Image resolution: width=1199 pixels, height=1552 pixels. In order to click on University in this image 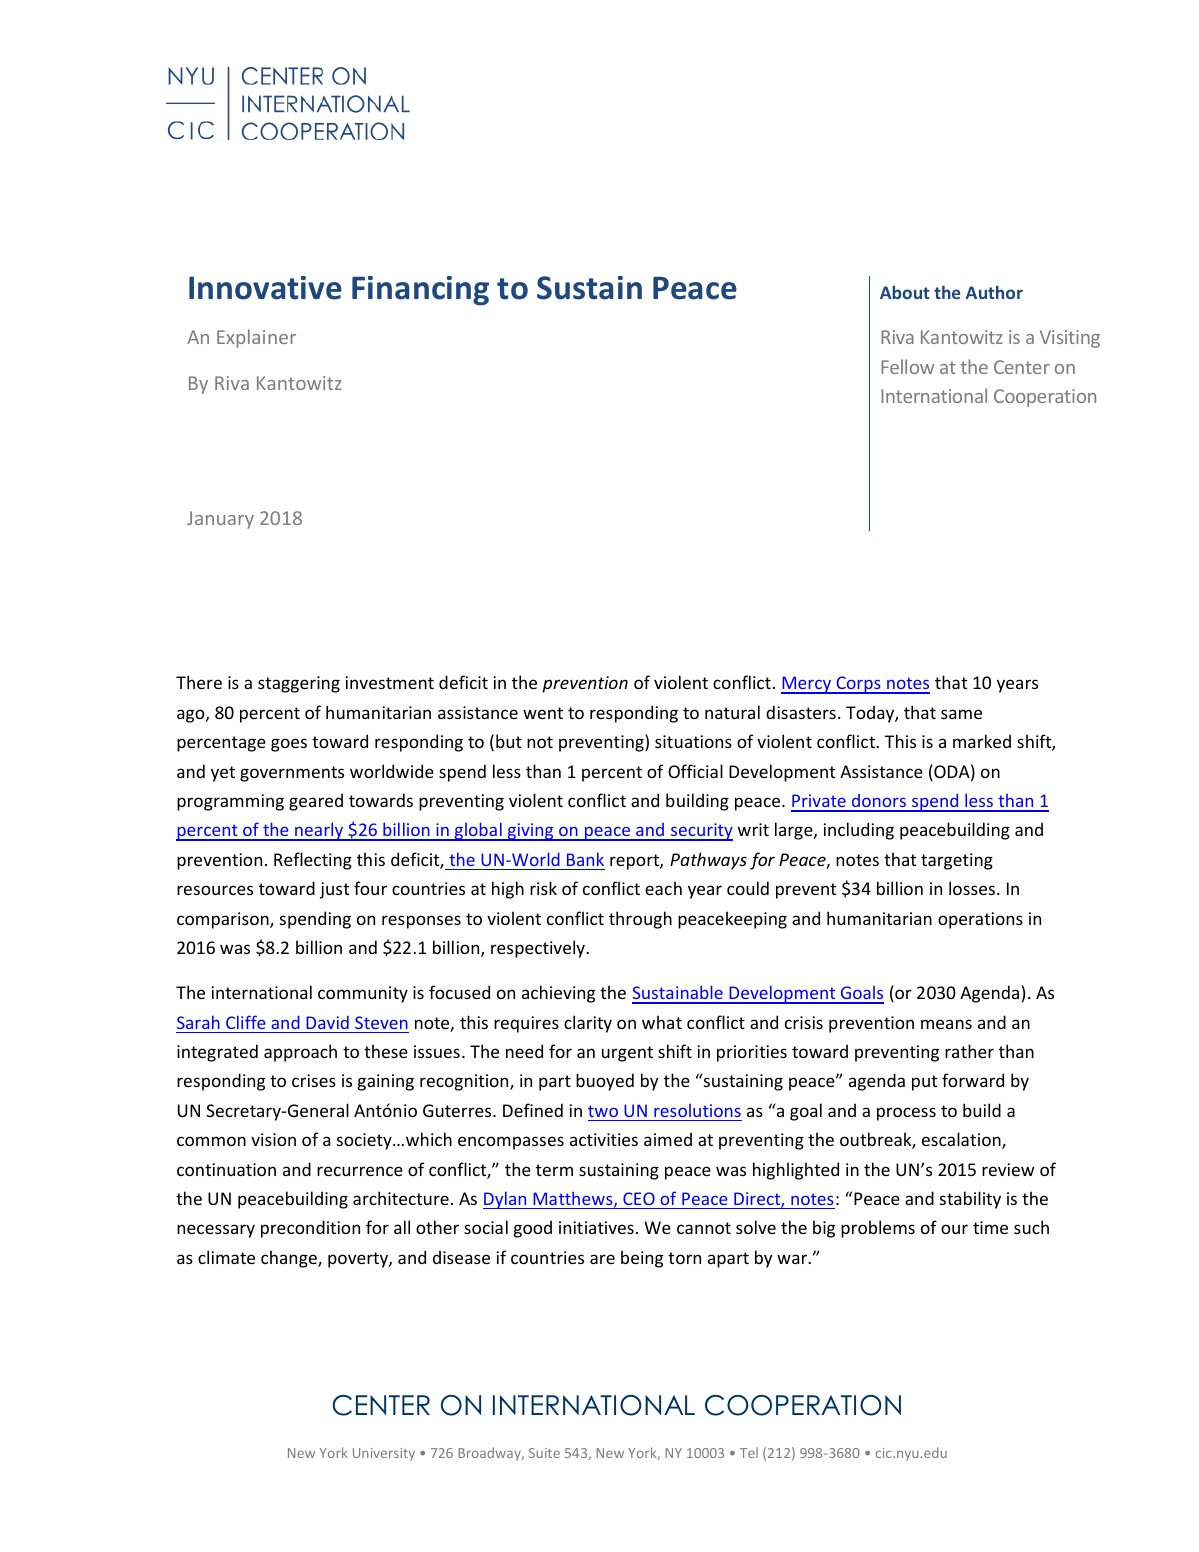, I will do `click(384, 1454)`.
